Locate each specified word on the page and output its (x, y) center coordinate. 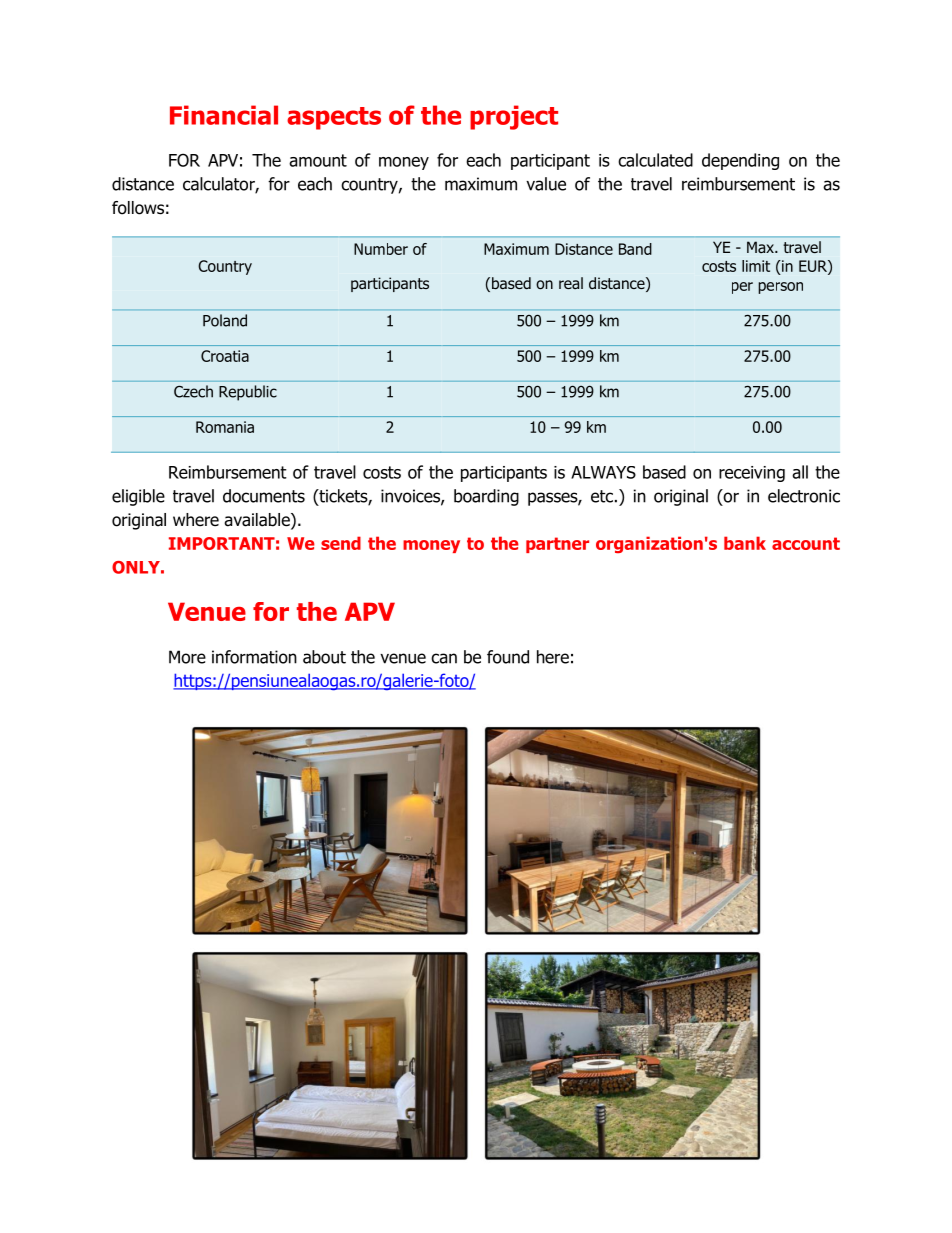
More (187, 657)
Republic (248, 393)
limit (756, 266)
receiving (752, 474)
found (508, 657)
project (514, 117)
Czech (193, 391)
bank (745, 543)
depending (740, 161)
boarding (486, 497)
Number (381, 249)
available (258, 521)
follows (138, 208)
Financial (224, 115)
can (444, 658)
